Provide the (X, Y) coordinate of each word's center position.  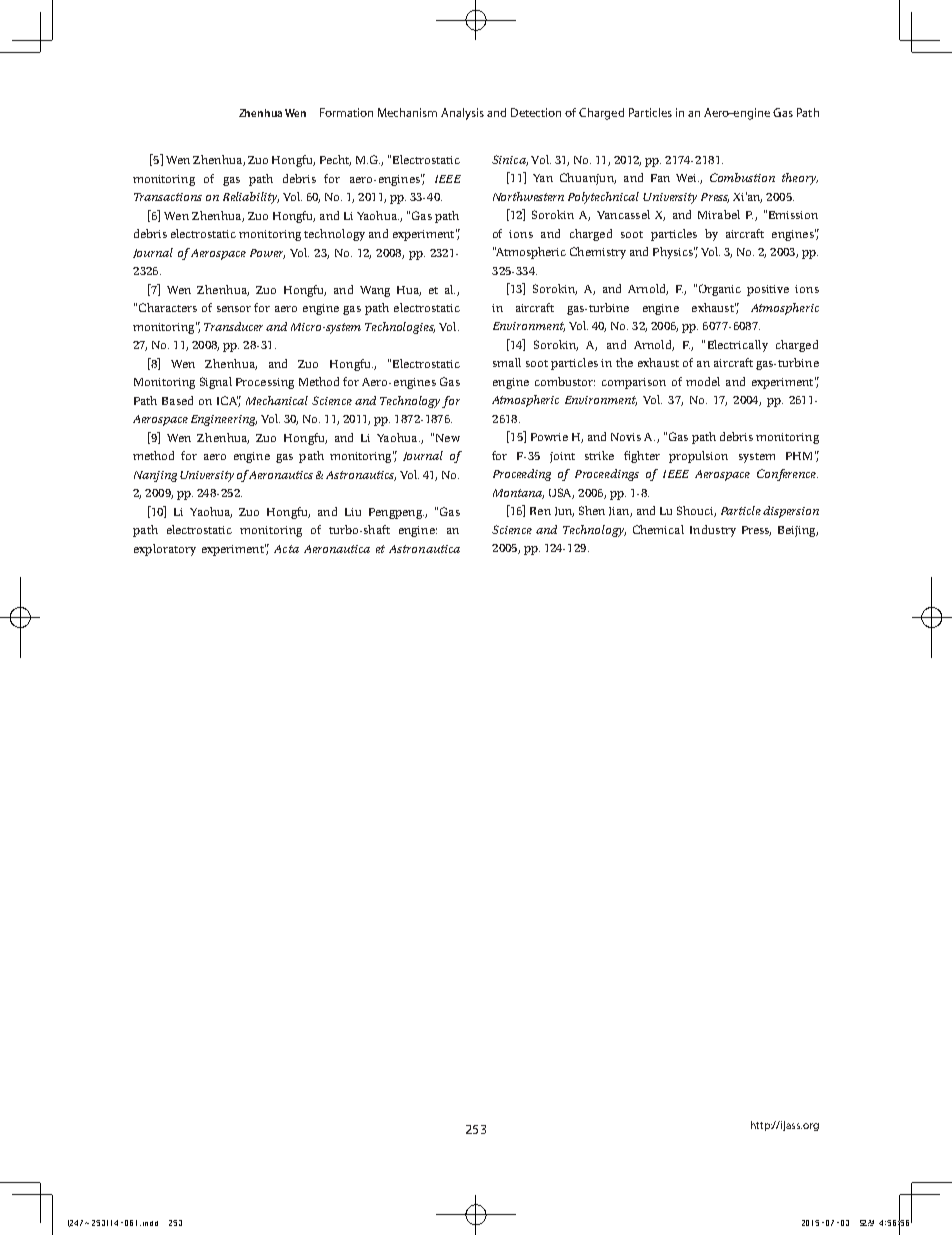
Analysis (462, 114)
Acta (286, 549)
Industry (713, 531)
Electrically (738, 346)
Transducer (235, 326)
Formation (346, 112)
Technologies (400, 328)
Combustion (742, 177)
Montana (518, 494)
